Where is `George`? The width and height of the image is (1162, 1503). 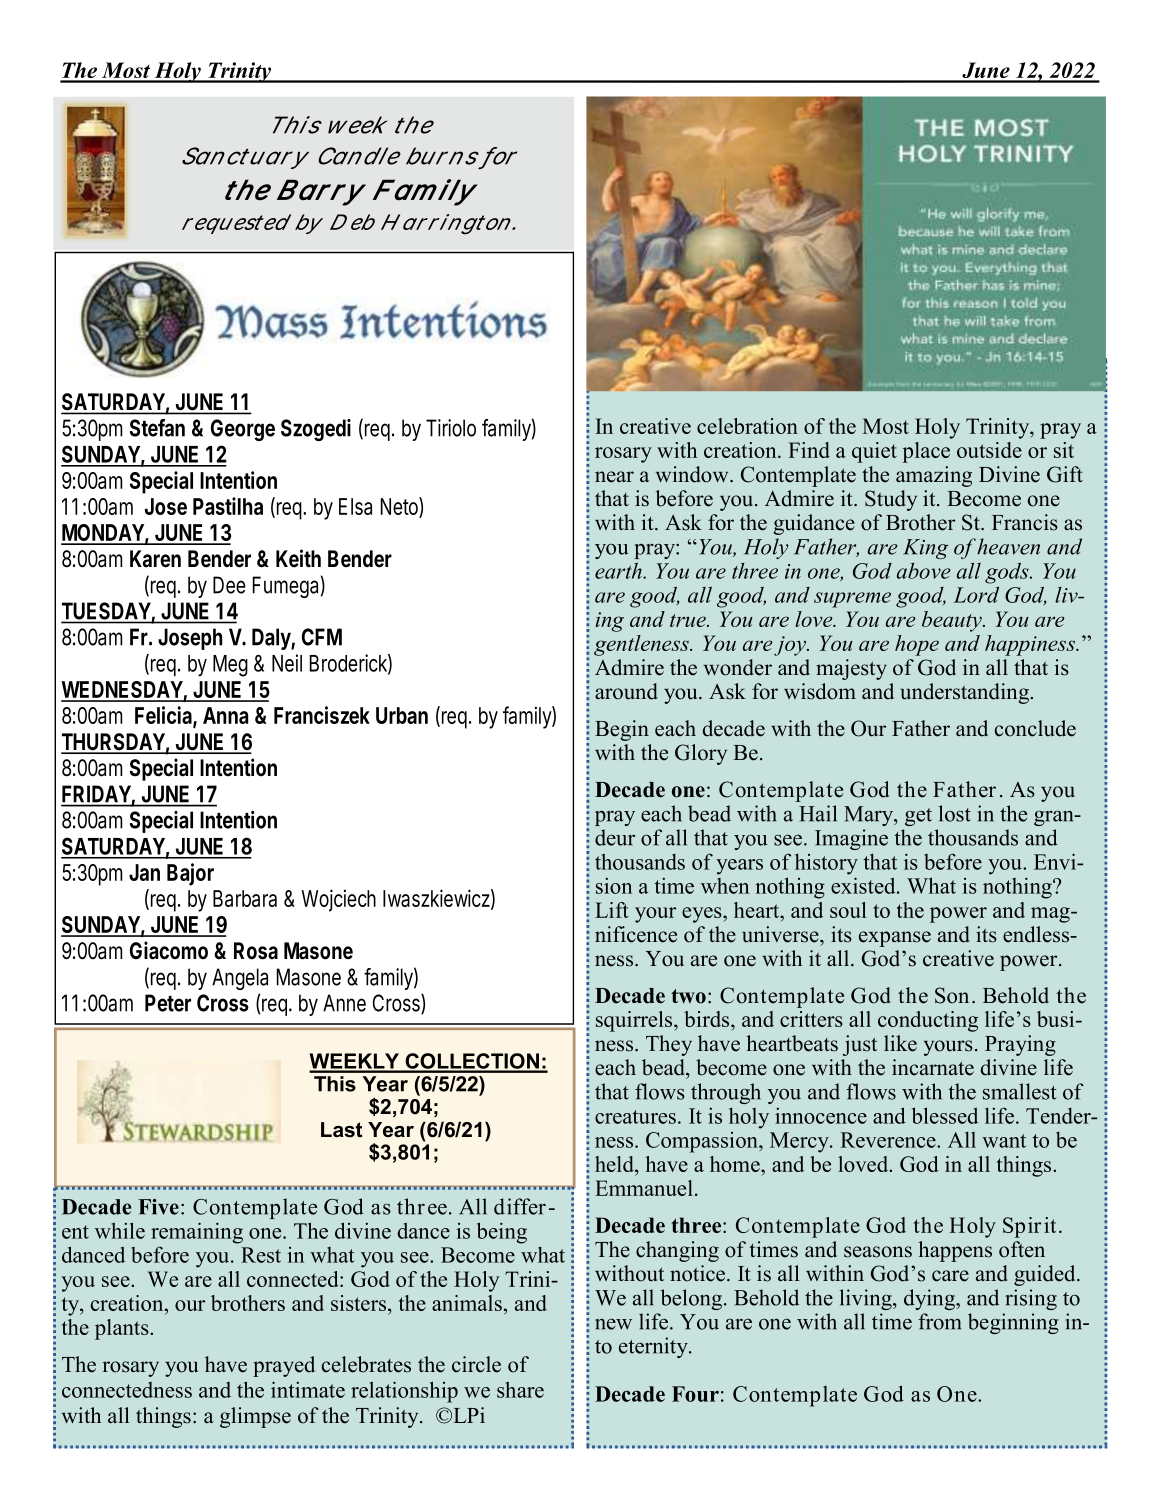
George is located at coordinates (243, 430).
